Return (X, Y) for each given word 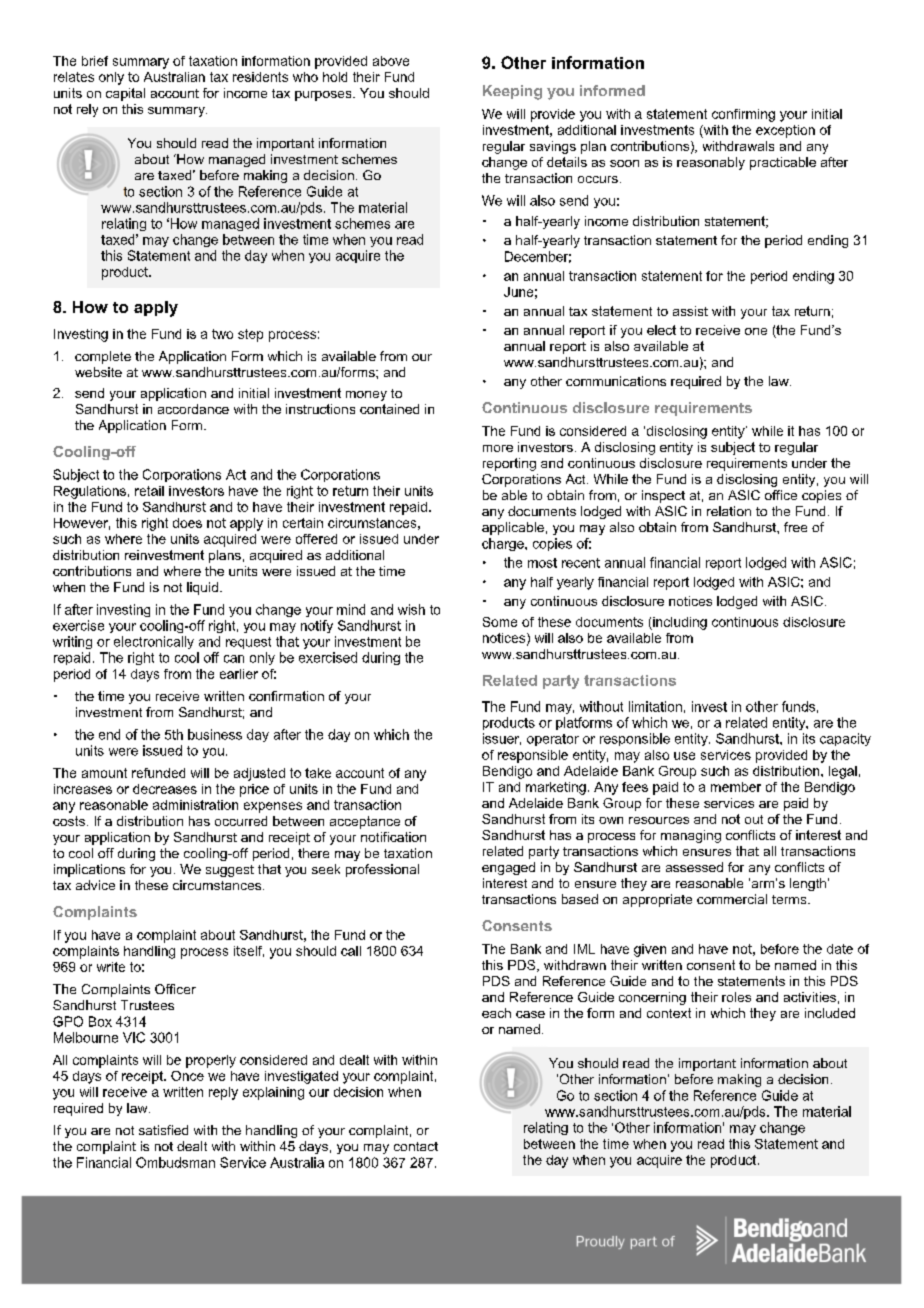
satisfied (163, 1130)
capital (125, 94)
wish (411, 609)
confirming (743, 115)
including (679, 623)
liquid (202, 588)
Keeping (512, 92)
